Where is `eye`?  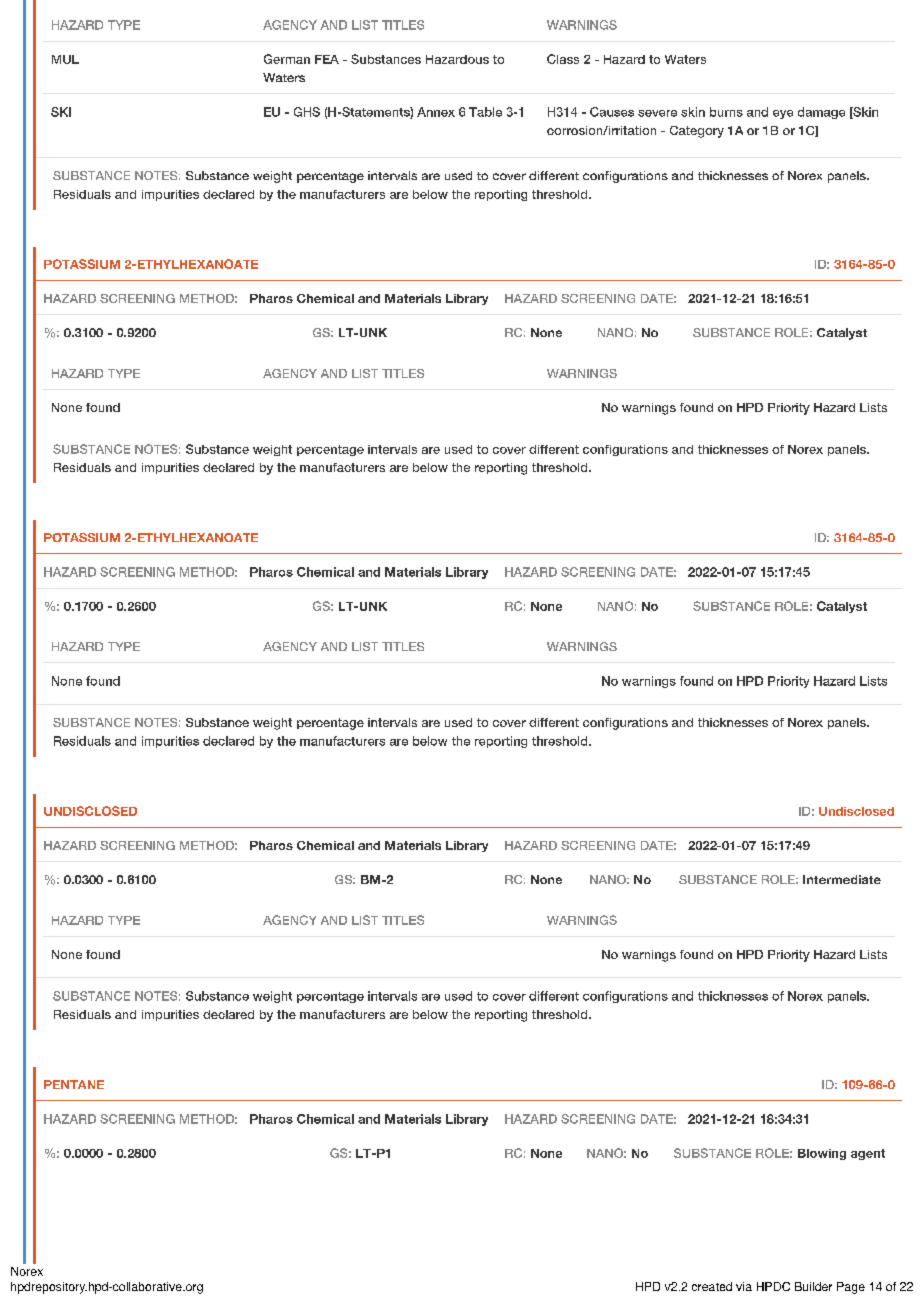 eye is located at coordinates (783, 114).
